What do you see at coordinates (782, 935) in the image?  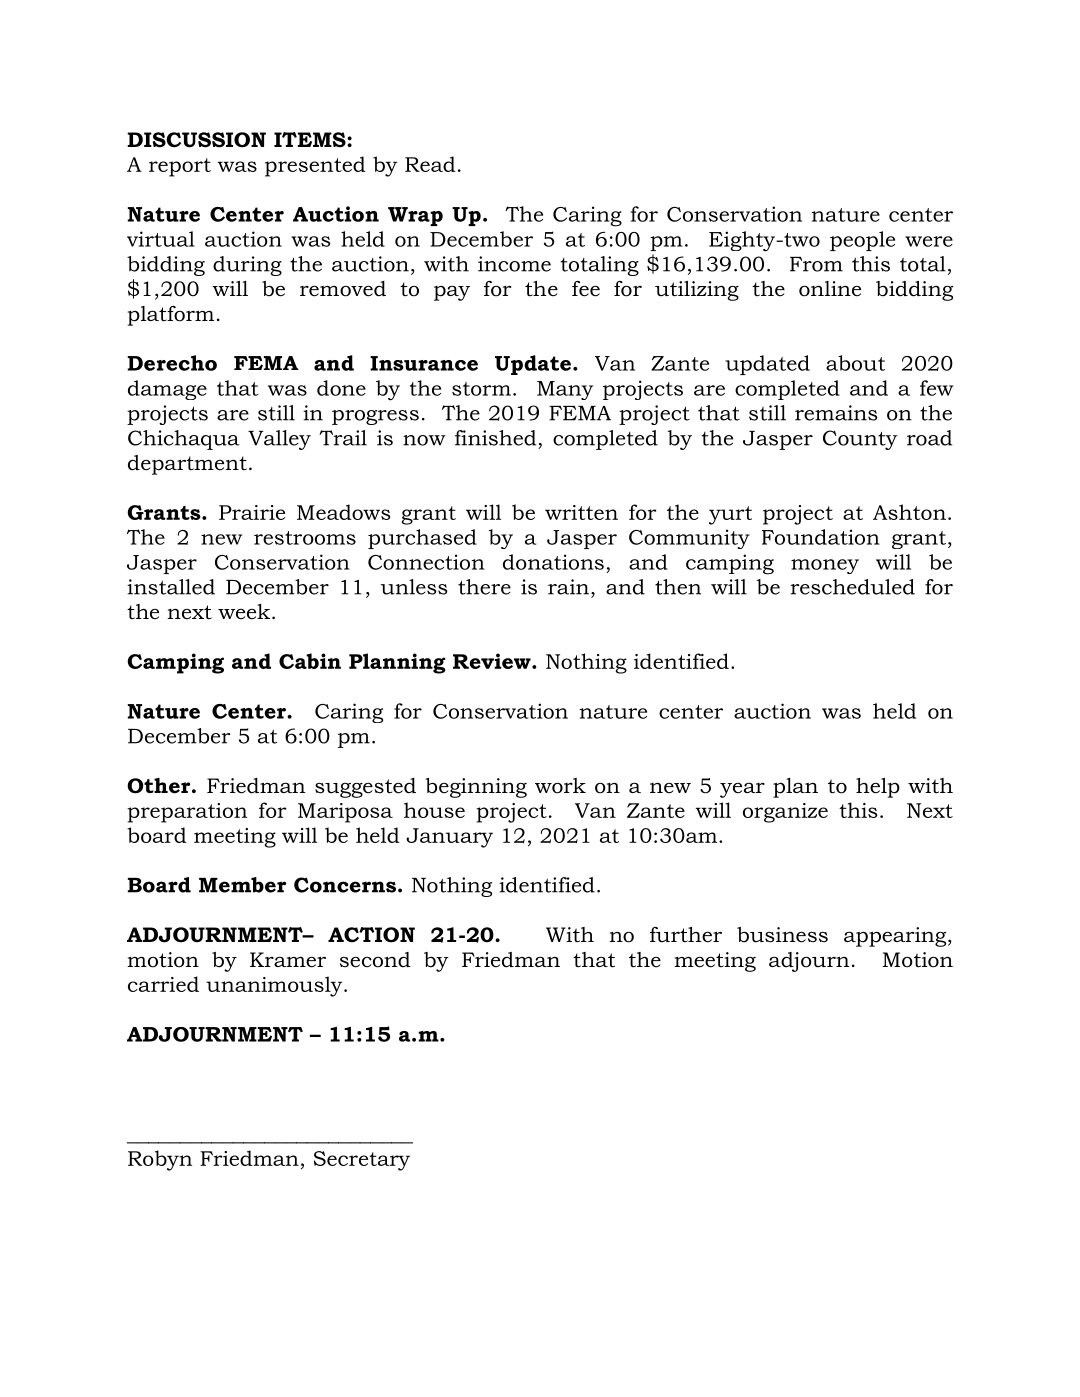 I see `business` at bounding box center [782, 935].
